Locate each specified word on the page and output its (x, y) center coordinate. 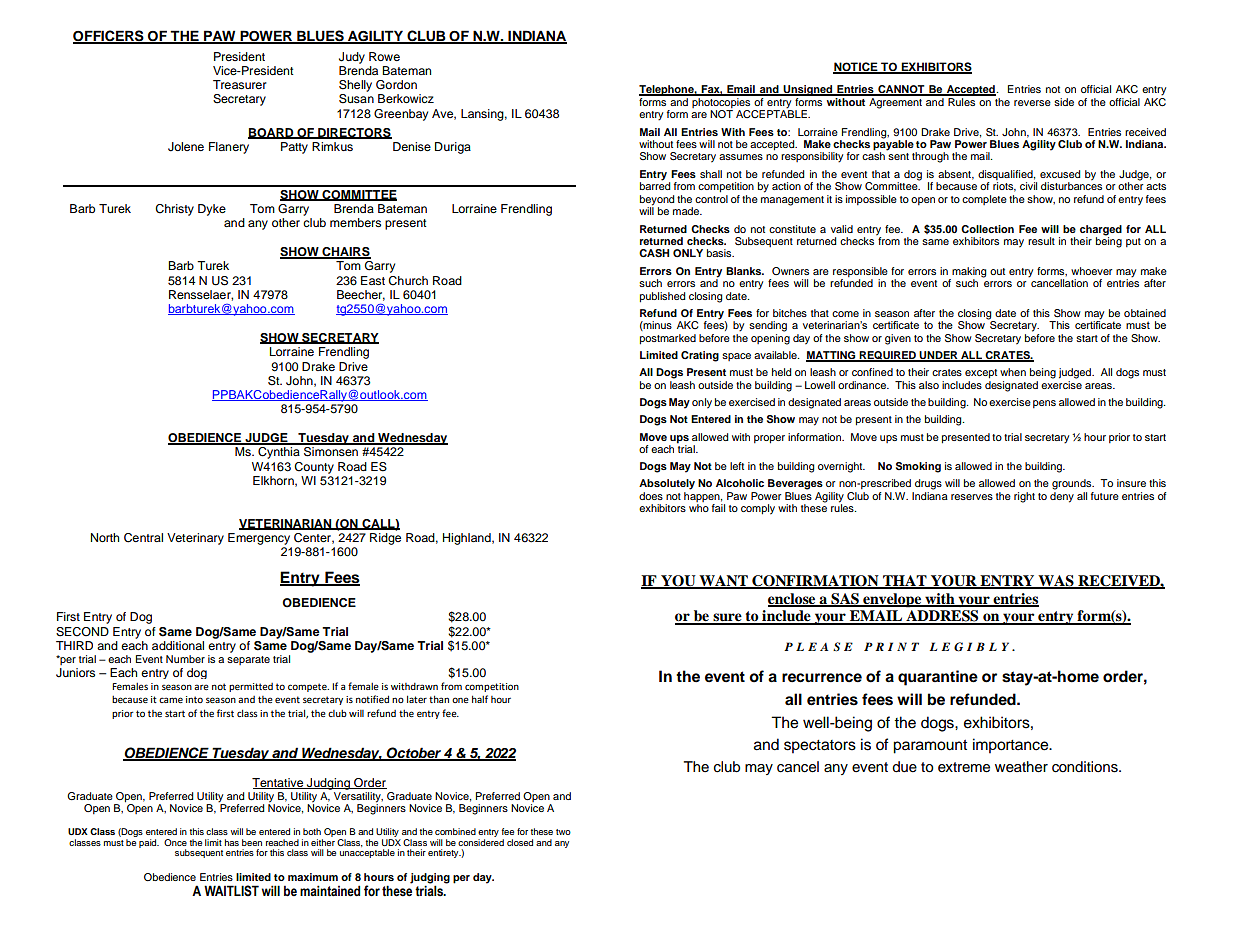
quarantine (938, 678)
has (232, 842)
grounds (1073, 484)
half (480, 699)
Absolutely (667, 484)
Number (185, 659)
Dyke (212, 210)
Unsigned (808, 90)
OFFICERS (109, 37)
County (314, 468)
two (563, 832)
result (1041, 241)
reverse (1032, 103)
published (662, 297)
